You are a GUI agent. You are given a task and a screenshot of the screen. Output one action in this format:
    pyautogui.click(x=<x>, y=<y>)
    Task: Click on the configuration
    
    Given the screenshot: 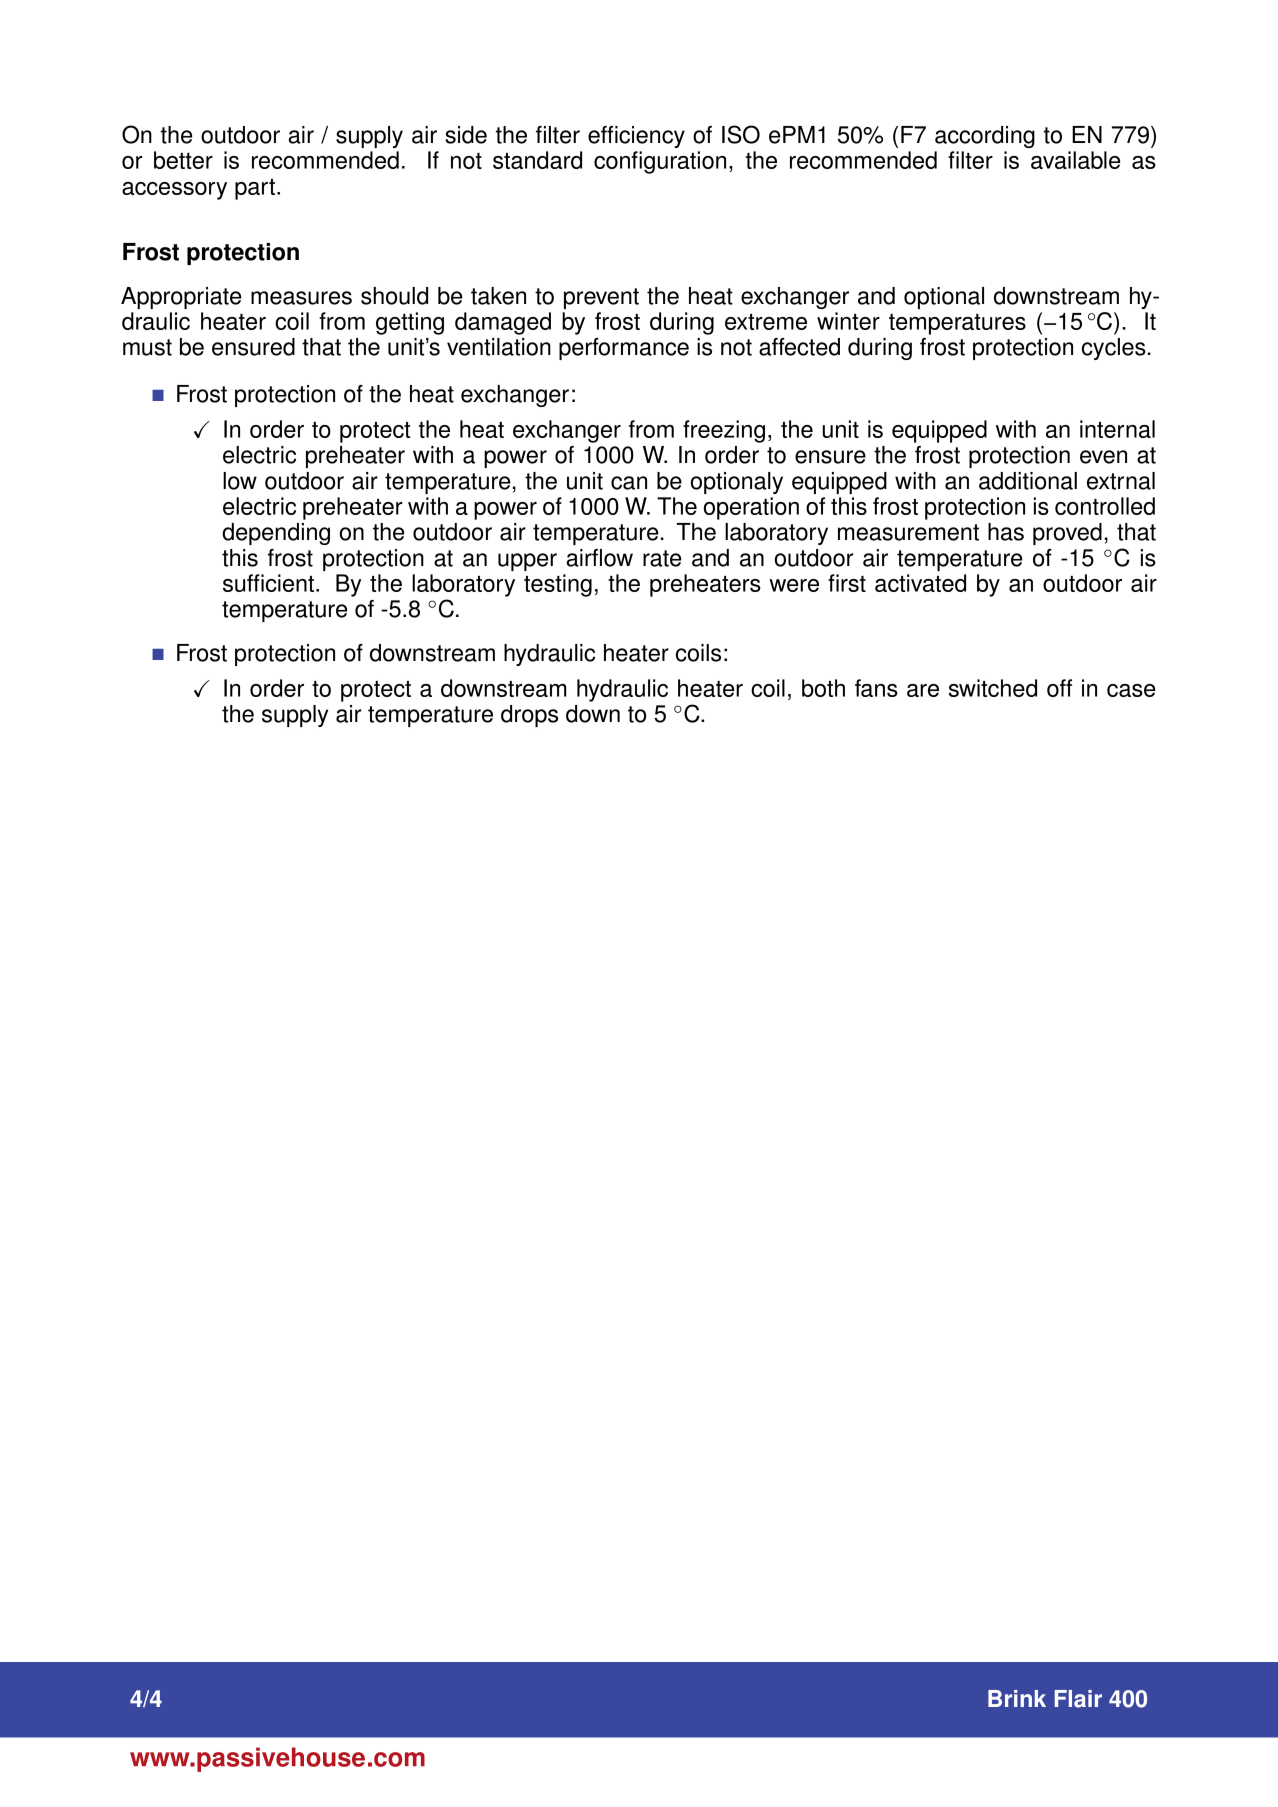 What is the action you would take?
    pyautogui.click(x=660, y=162)
